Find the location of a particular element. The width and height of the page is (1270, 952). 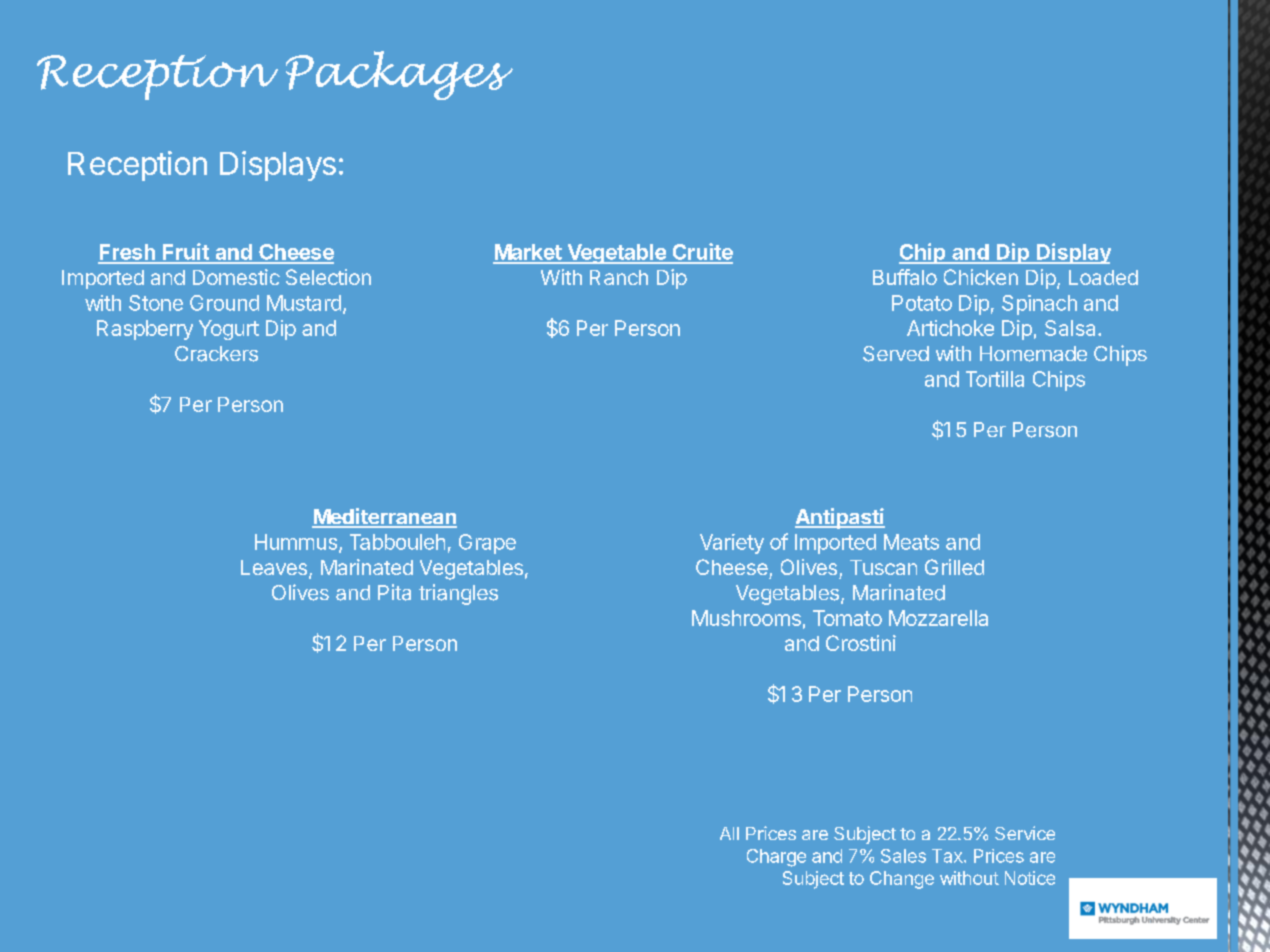

Ranch is located at coordinates (619, 277).
